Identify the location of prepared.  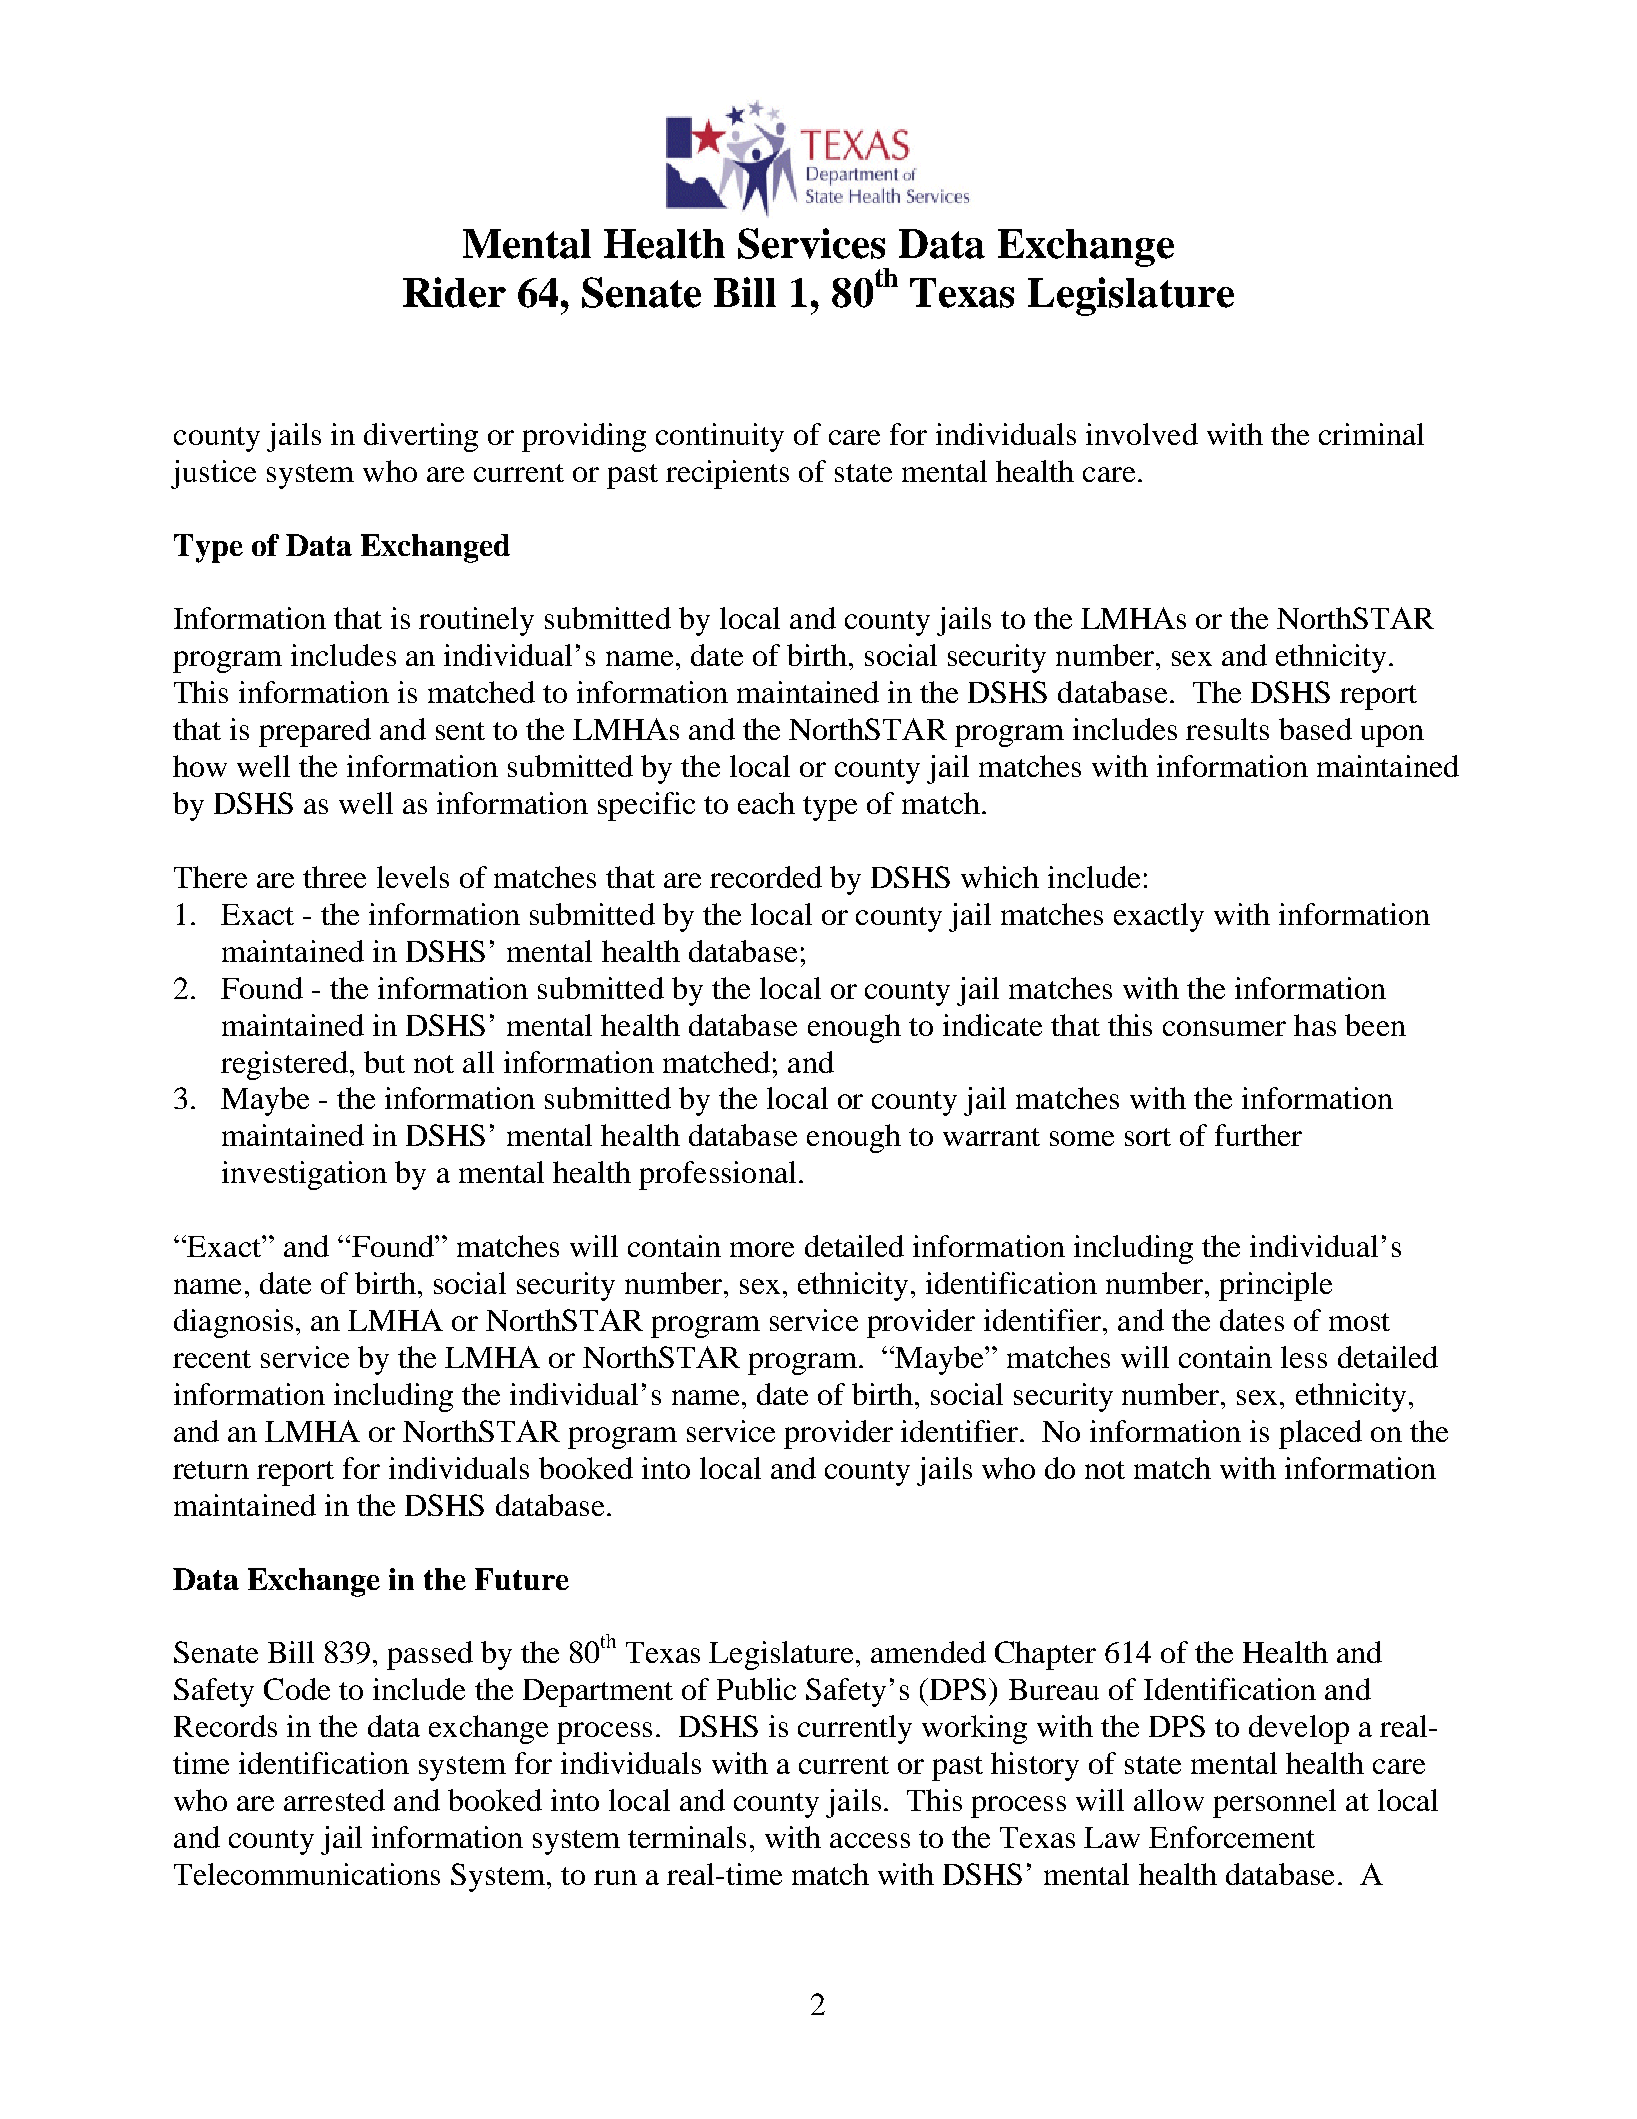
(315, 732).
